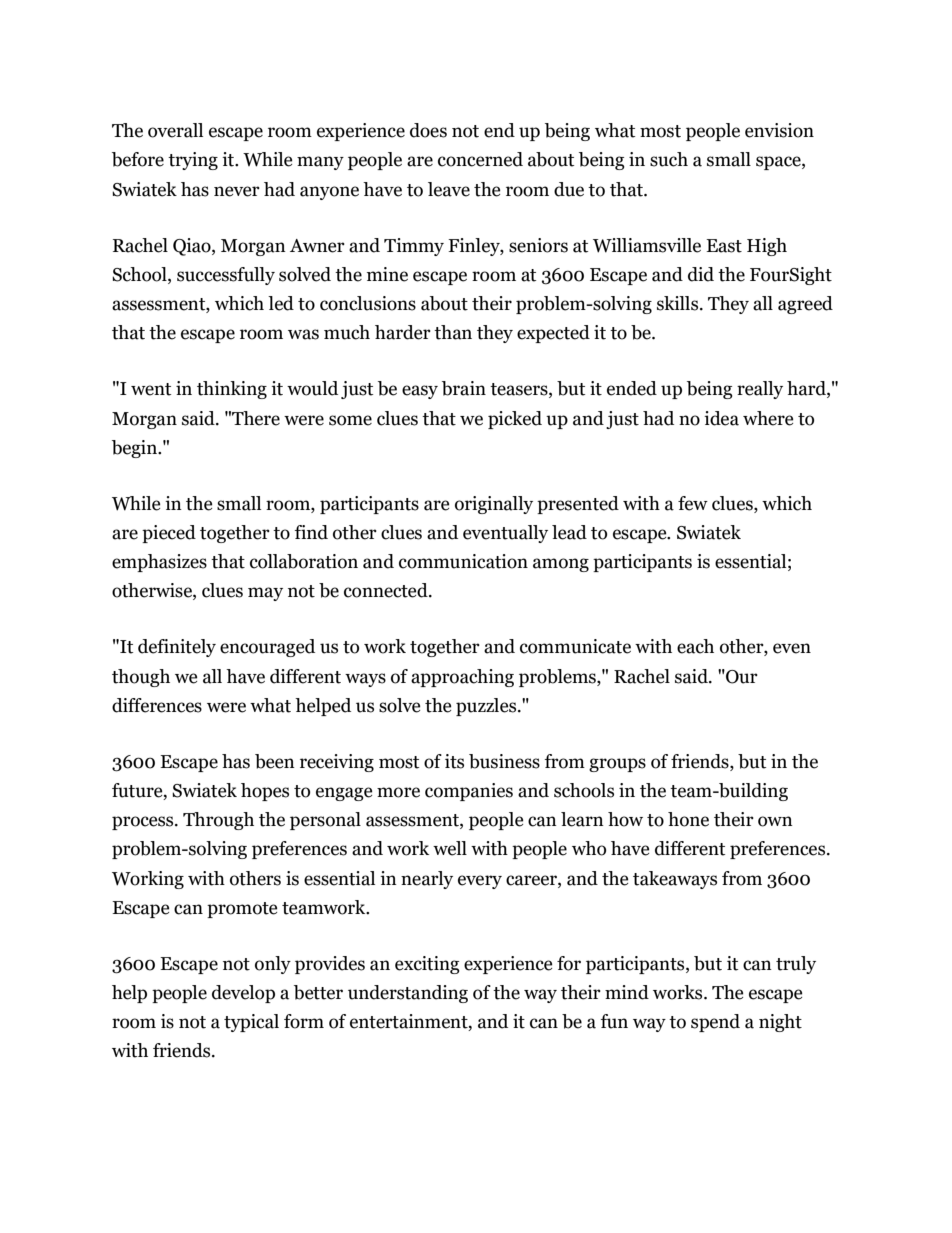 The width and height of the image is (952, 1233). Describe the element at coordinates (715, 1023) in the image. I see `spend` at that location.
